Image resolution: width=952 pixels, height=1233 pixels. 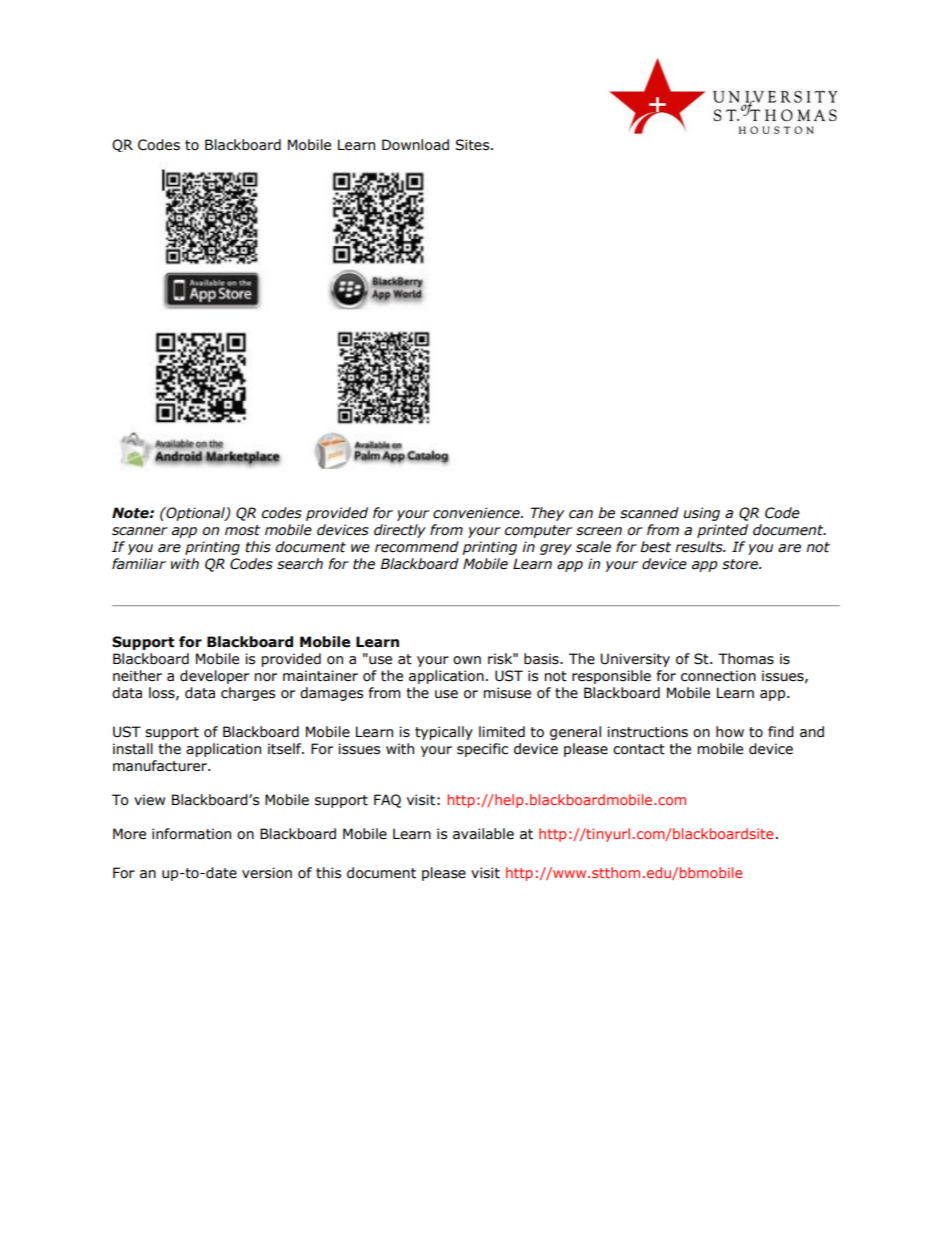 What do you see at coordinates (639, 749) in the document?
I see `contact` at bounding box center [639, 749].
